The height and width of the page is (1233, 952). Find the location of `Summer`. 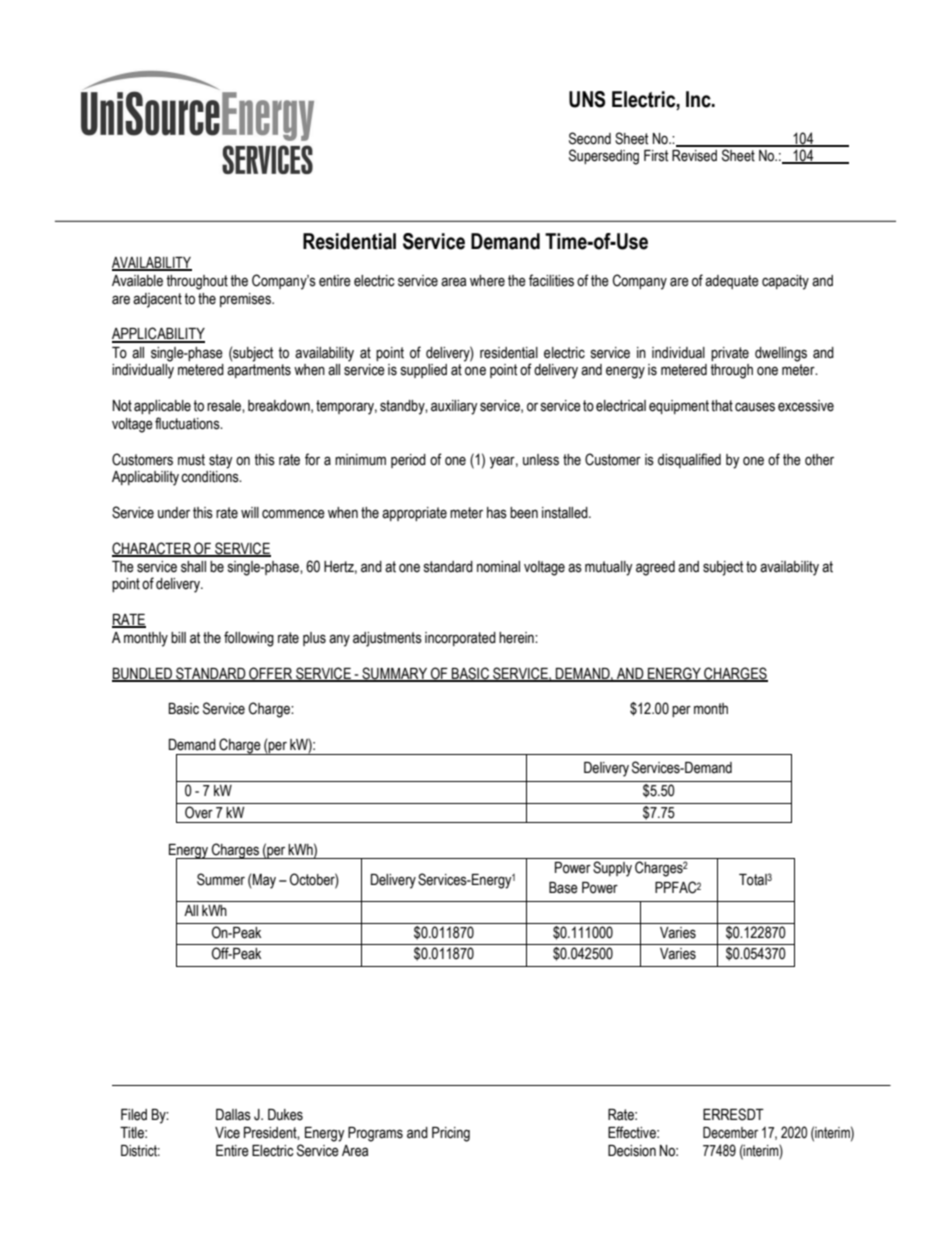

Summer is located at coordinates (221, 879).
